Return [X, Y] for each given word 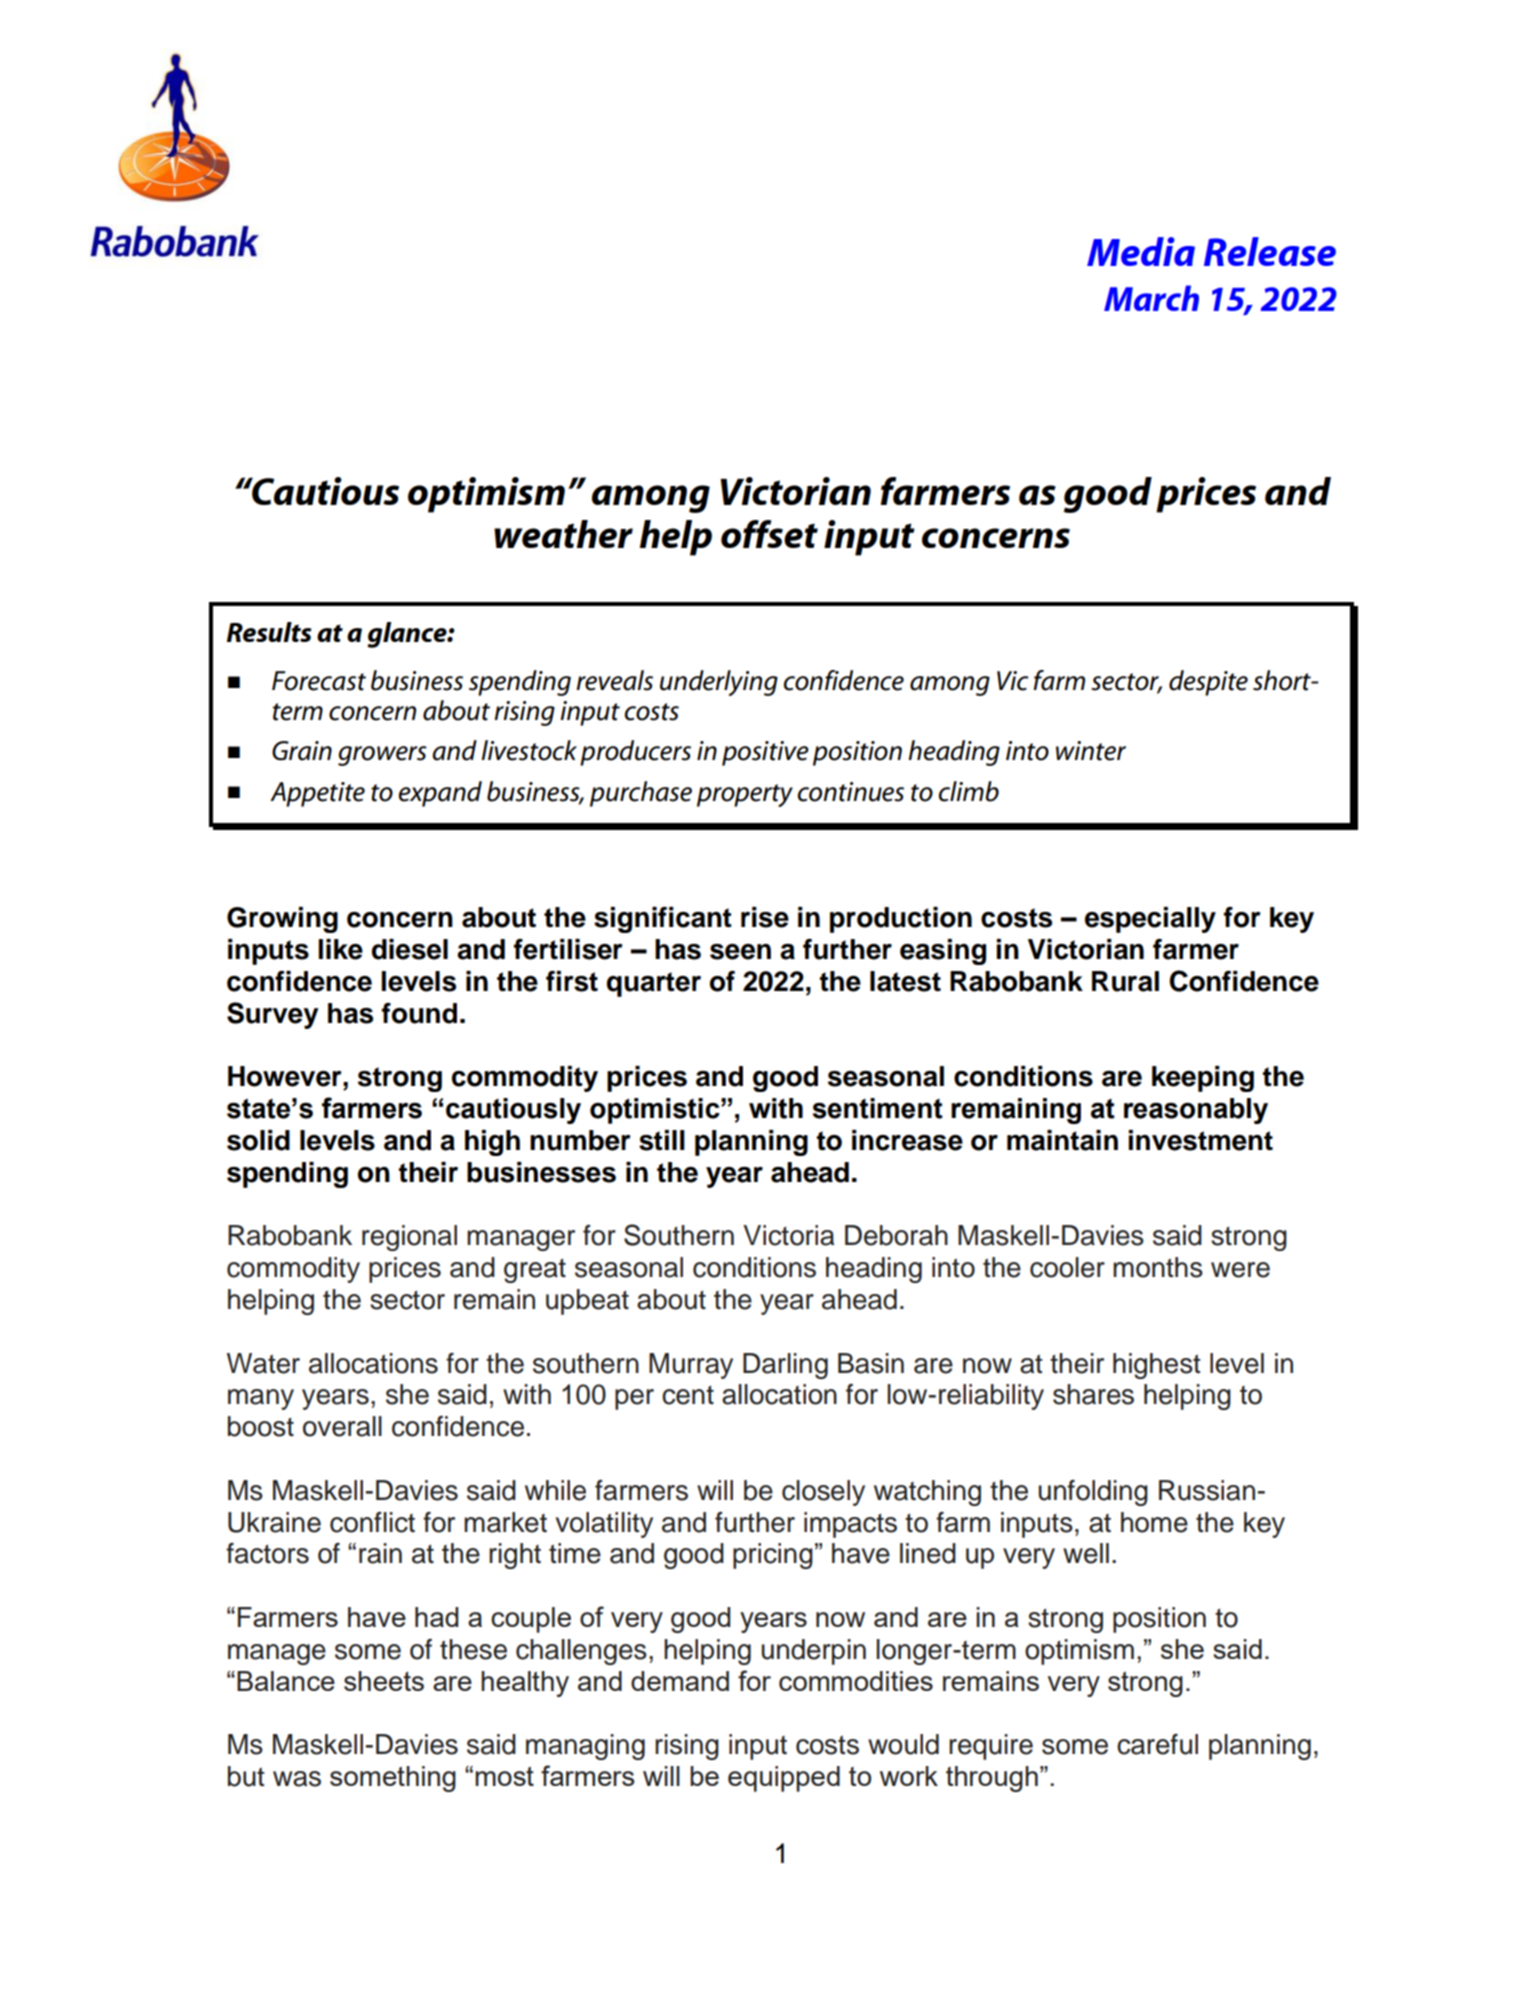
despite [1208, 683]
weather [563, 534]
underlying [719, 683]
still [662, 1140]
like [340, 949]
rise [765, 917]
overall [342, 1426]
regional [409, 1238]
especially [1150, 920]
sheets [384, 1681]
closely [823, 1493]
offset [769, 534]
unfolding [1093, 1493]
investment [1200, 1140]
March [1151, 298]
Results [269, 632]
